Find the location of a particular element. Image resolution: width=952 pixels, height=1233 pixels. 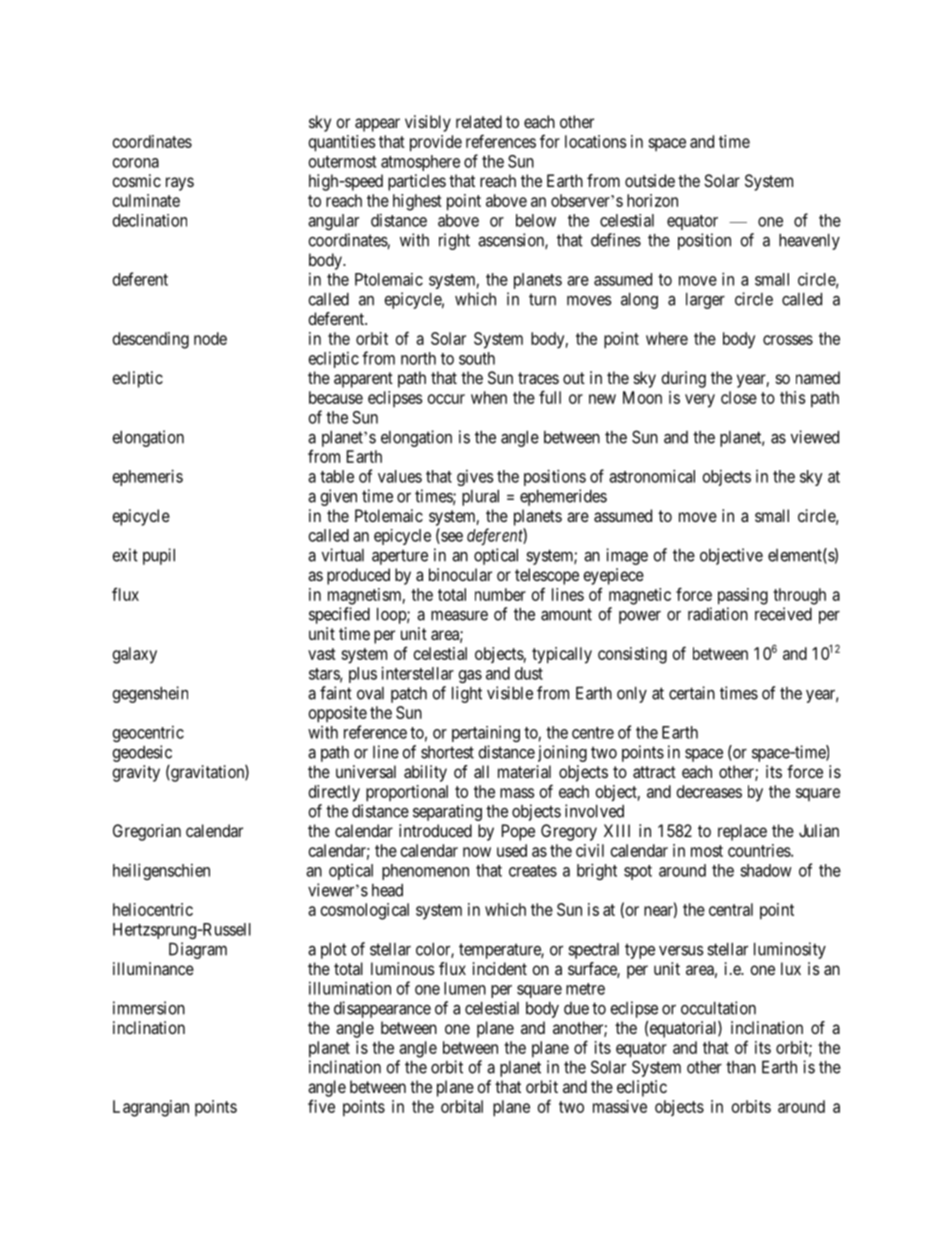

geodesic is located at coordinates (142, 753).
